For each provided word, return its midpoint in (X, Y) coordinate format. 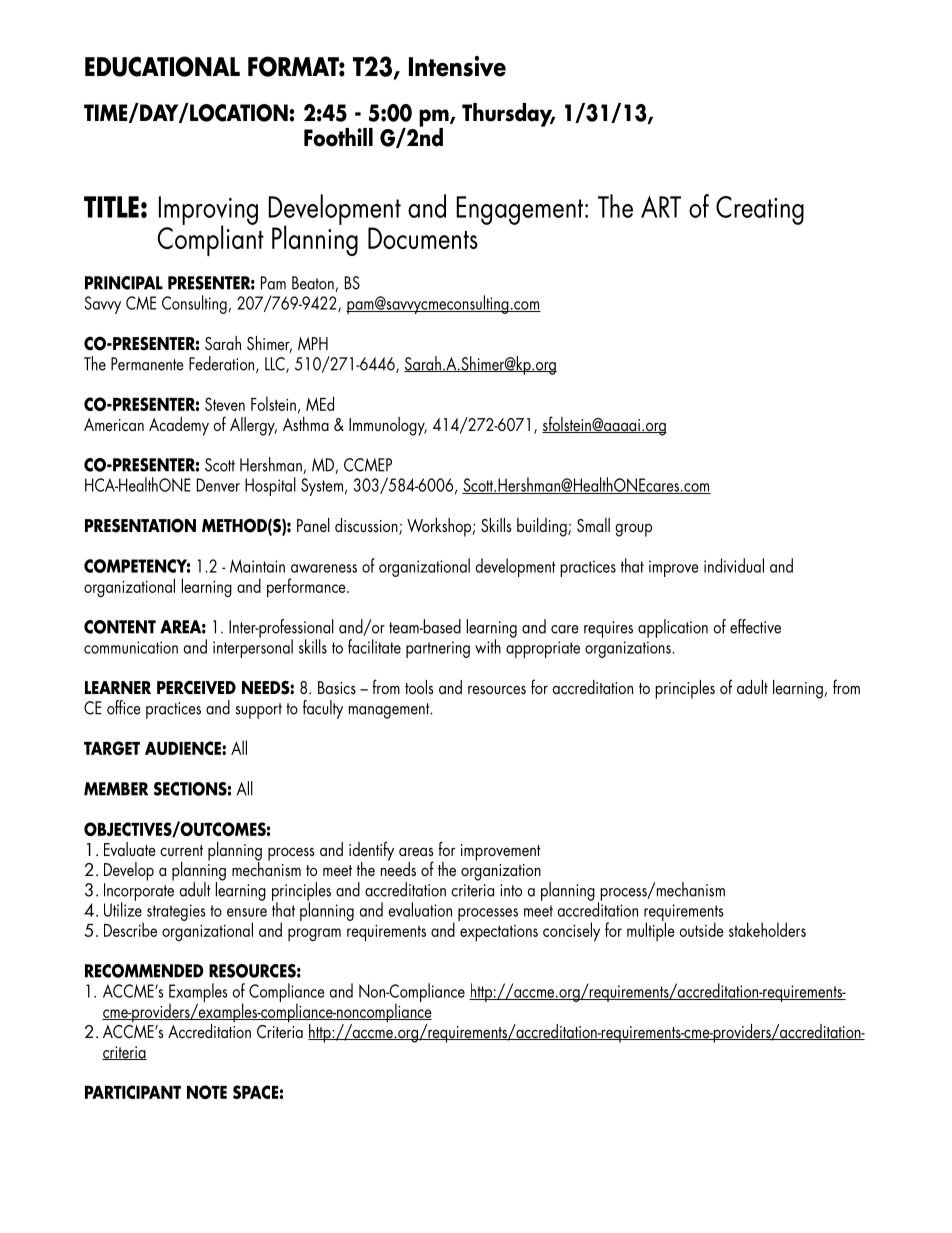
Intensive (457, 66)
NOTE (207, 1092)
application (673, 628)
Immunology (388, 426)
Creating (760, 210)
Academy (179, 426)
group (633, 530)
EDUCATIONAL (162, 66)
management (390, 711)
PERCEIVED (196, 687)
